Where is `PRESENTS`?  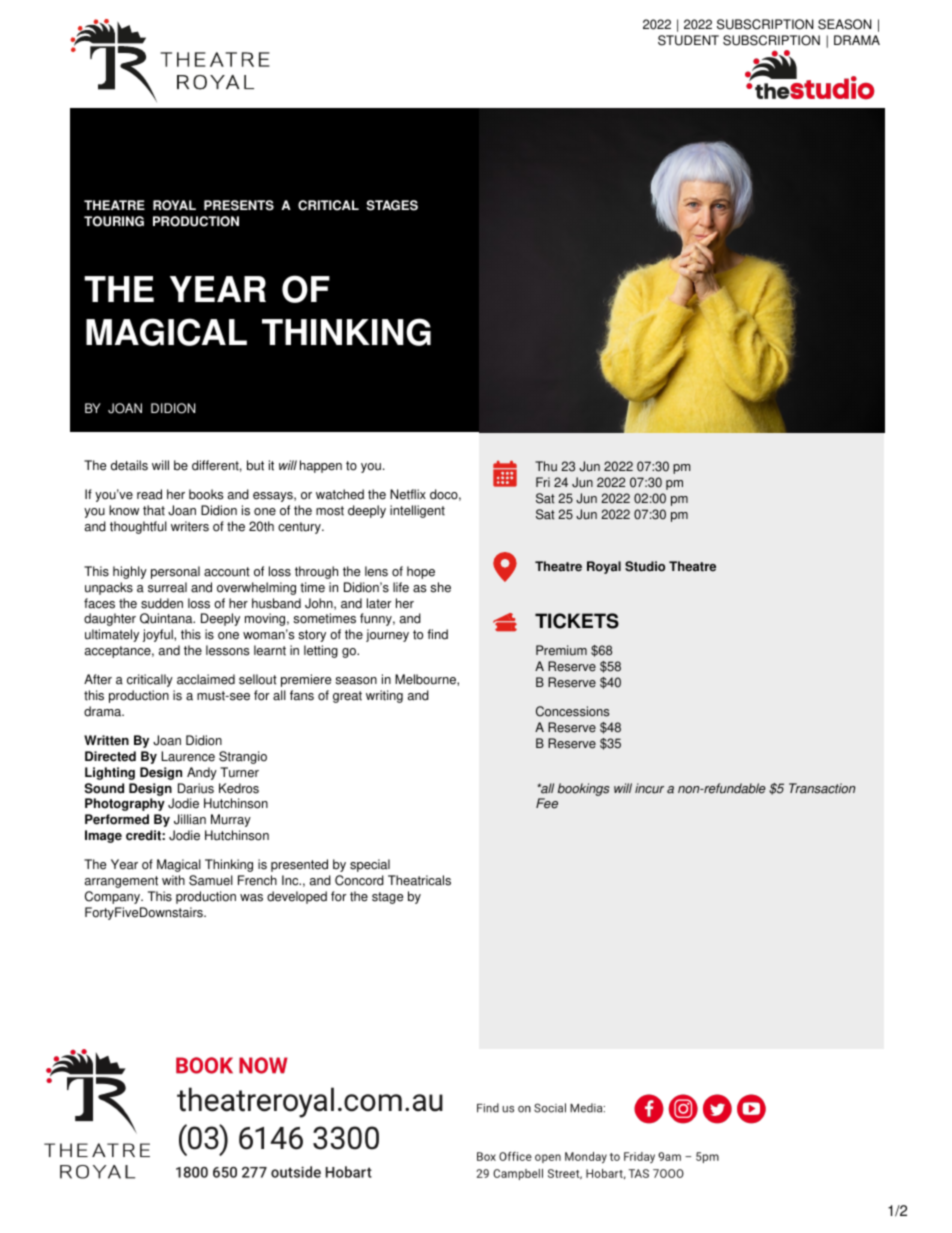 PRESENTS is located at coordinates (239, 205).
